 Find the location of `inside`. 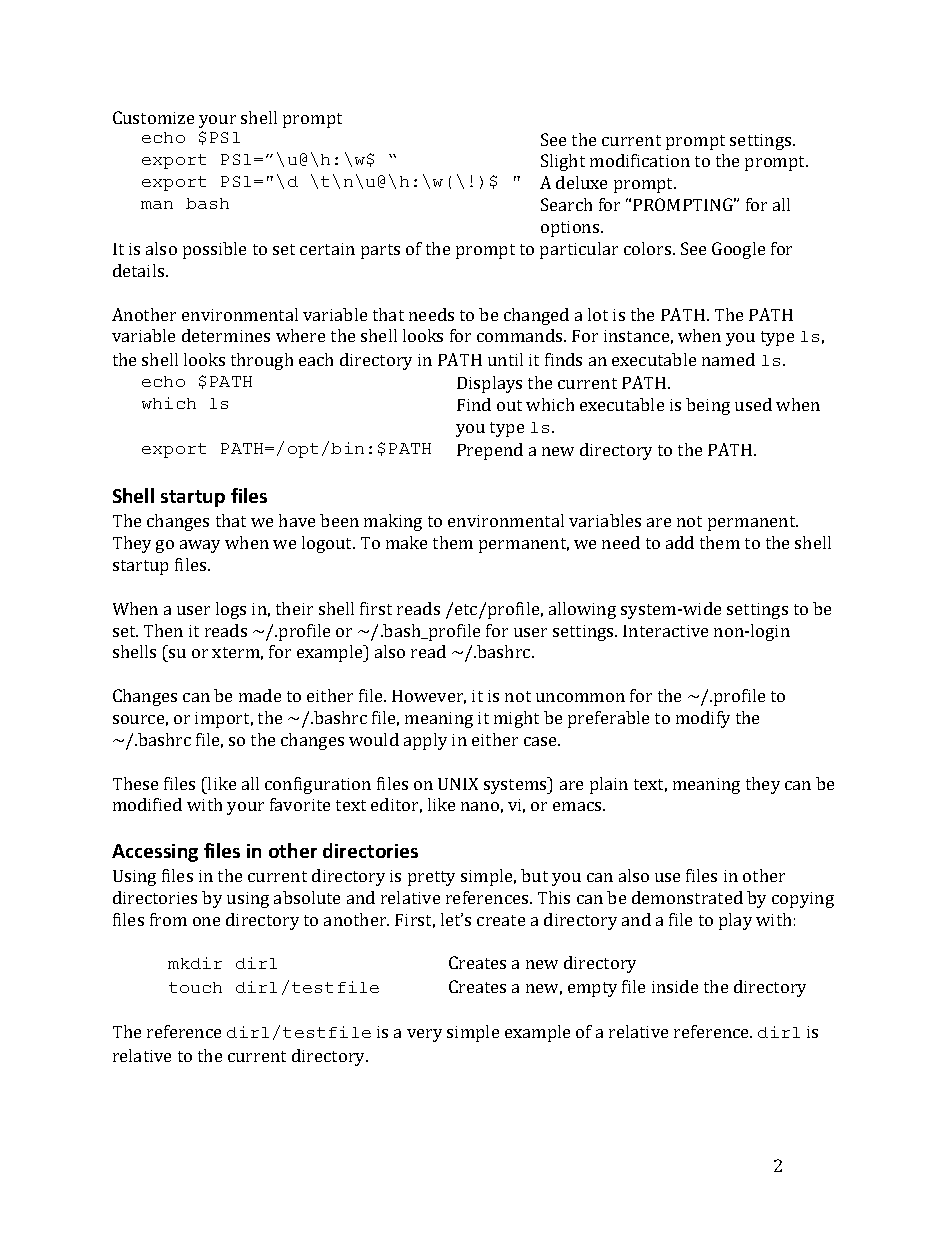

inside is located at coordinates (675, 986).
